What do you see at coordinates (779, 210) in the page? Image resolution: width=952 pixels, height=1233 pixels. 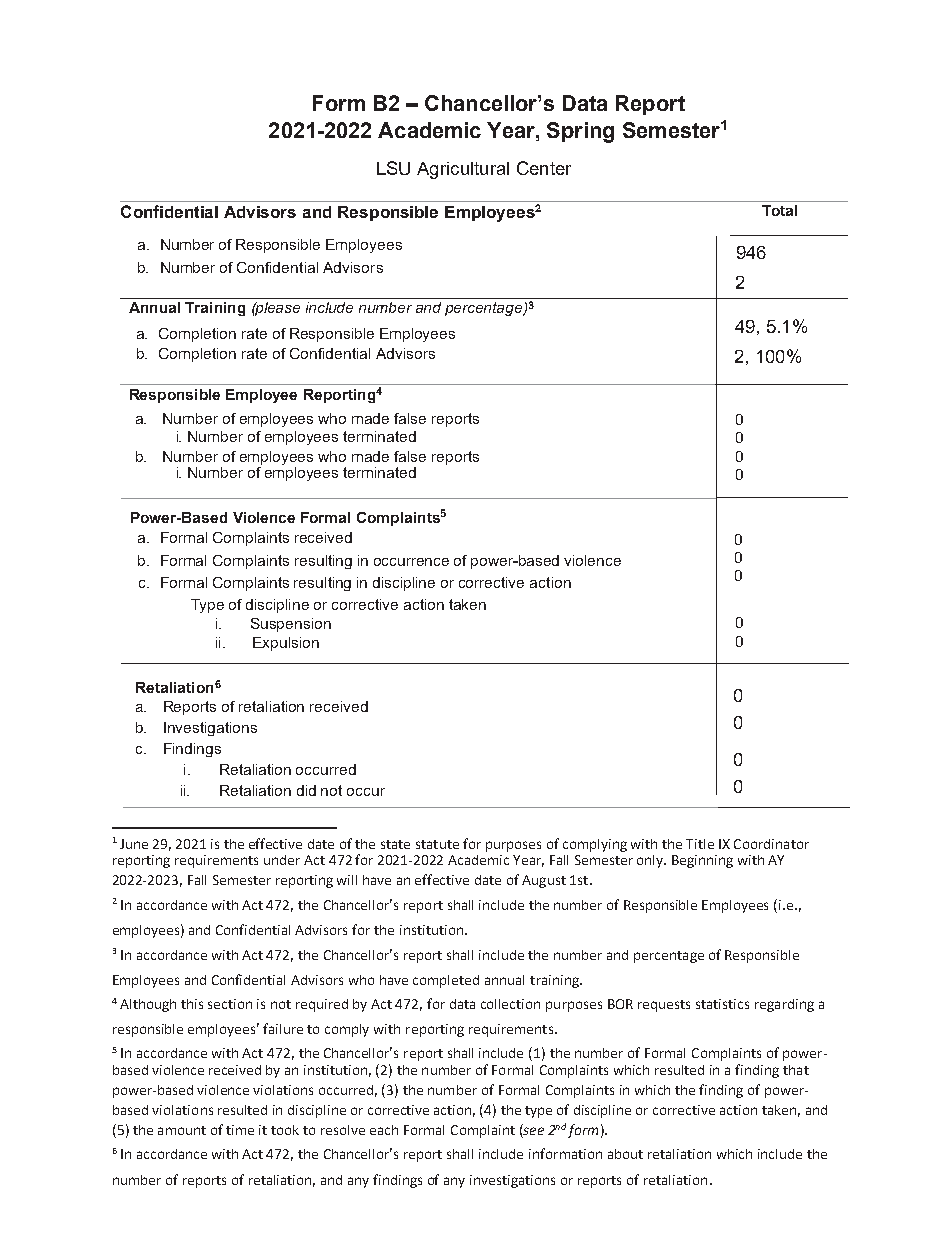 I see `Total` at bounding box center [779, 210].
